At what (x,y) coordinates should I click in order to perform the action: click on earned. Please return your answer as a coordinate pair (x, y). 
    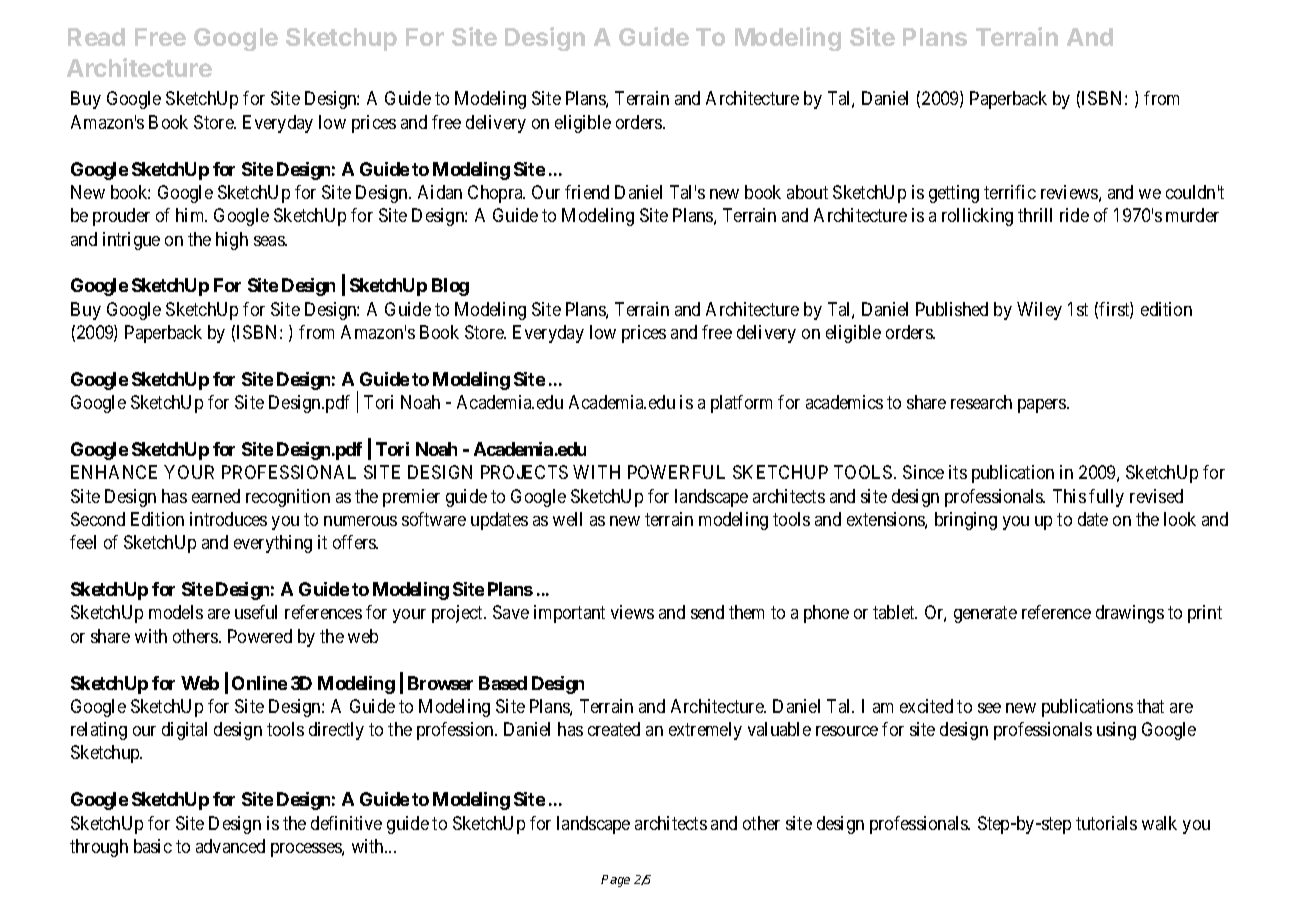
    Looking at the image, I should click on (216, 496).
